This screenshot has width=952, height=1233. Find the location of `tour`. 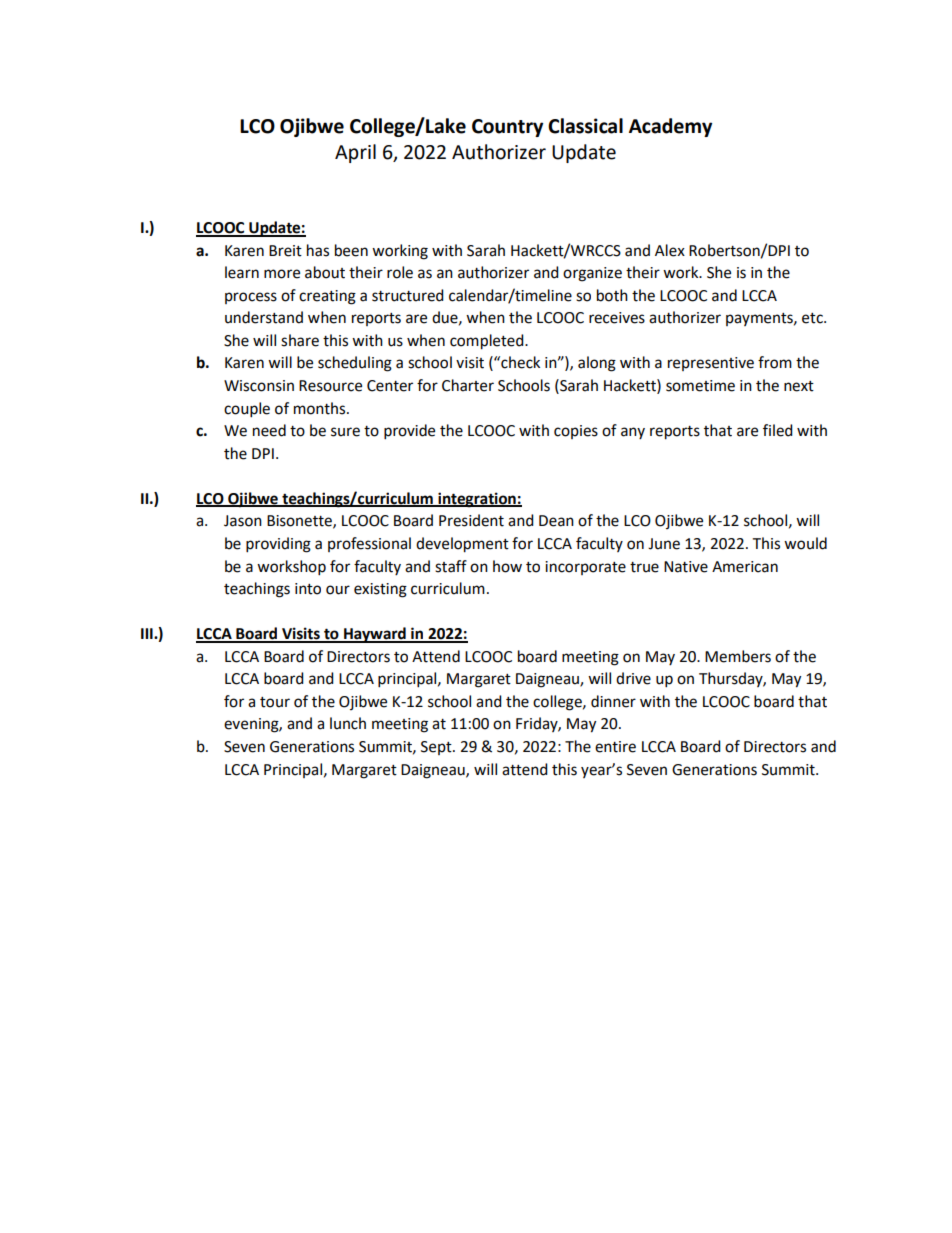

tour is located at coordinates (275, 702).
